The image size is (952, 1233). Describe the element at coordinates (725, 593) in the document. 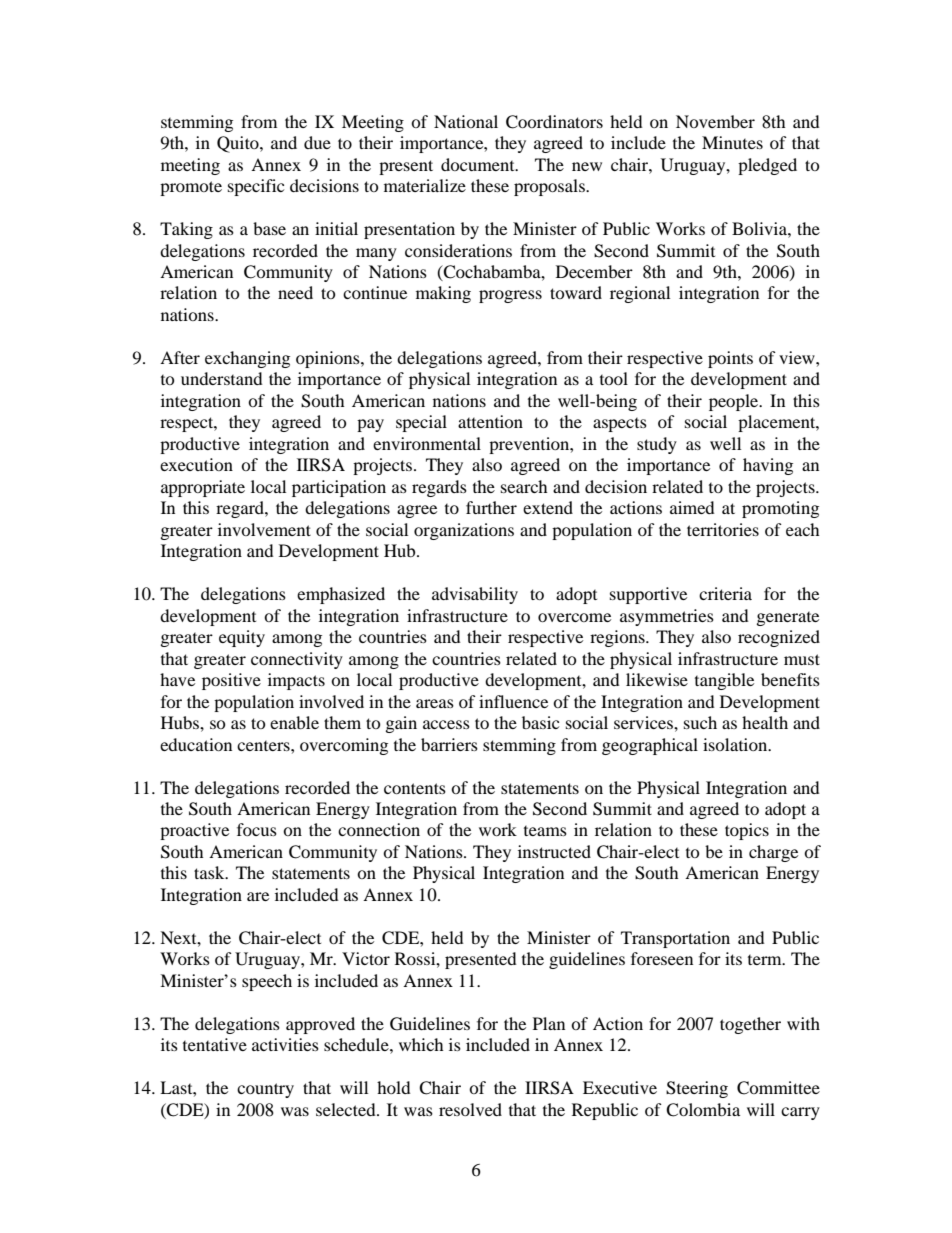

I see `criteria` at that location.
